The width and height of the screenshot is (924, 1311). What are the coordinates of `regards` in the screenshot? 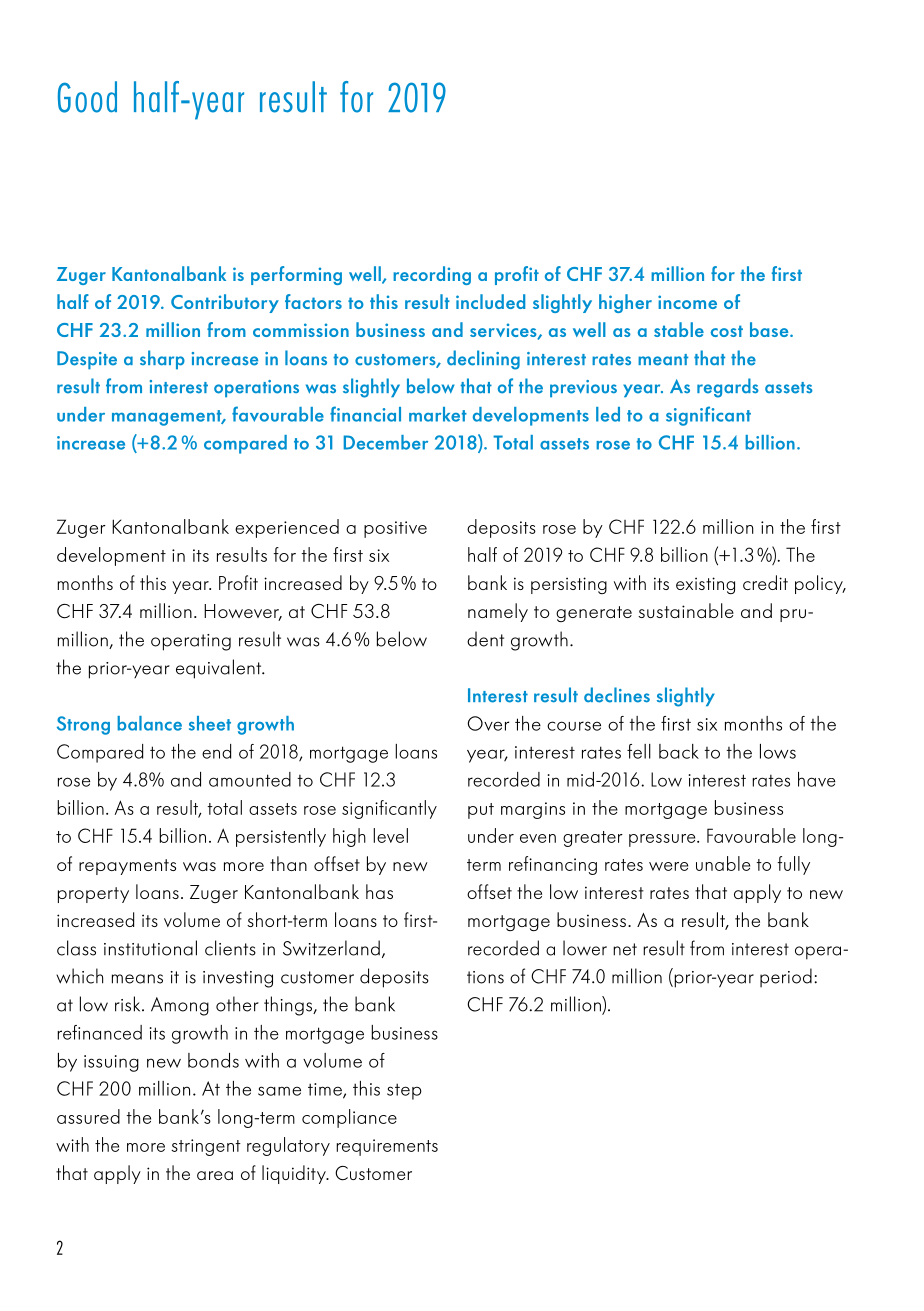 It's located at (728, 388).
